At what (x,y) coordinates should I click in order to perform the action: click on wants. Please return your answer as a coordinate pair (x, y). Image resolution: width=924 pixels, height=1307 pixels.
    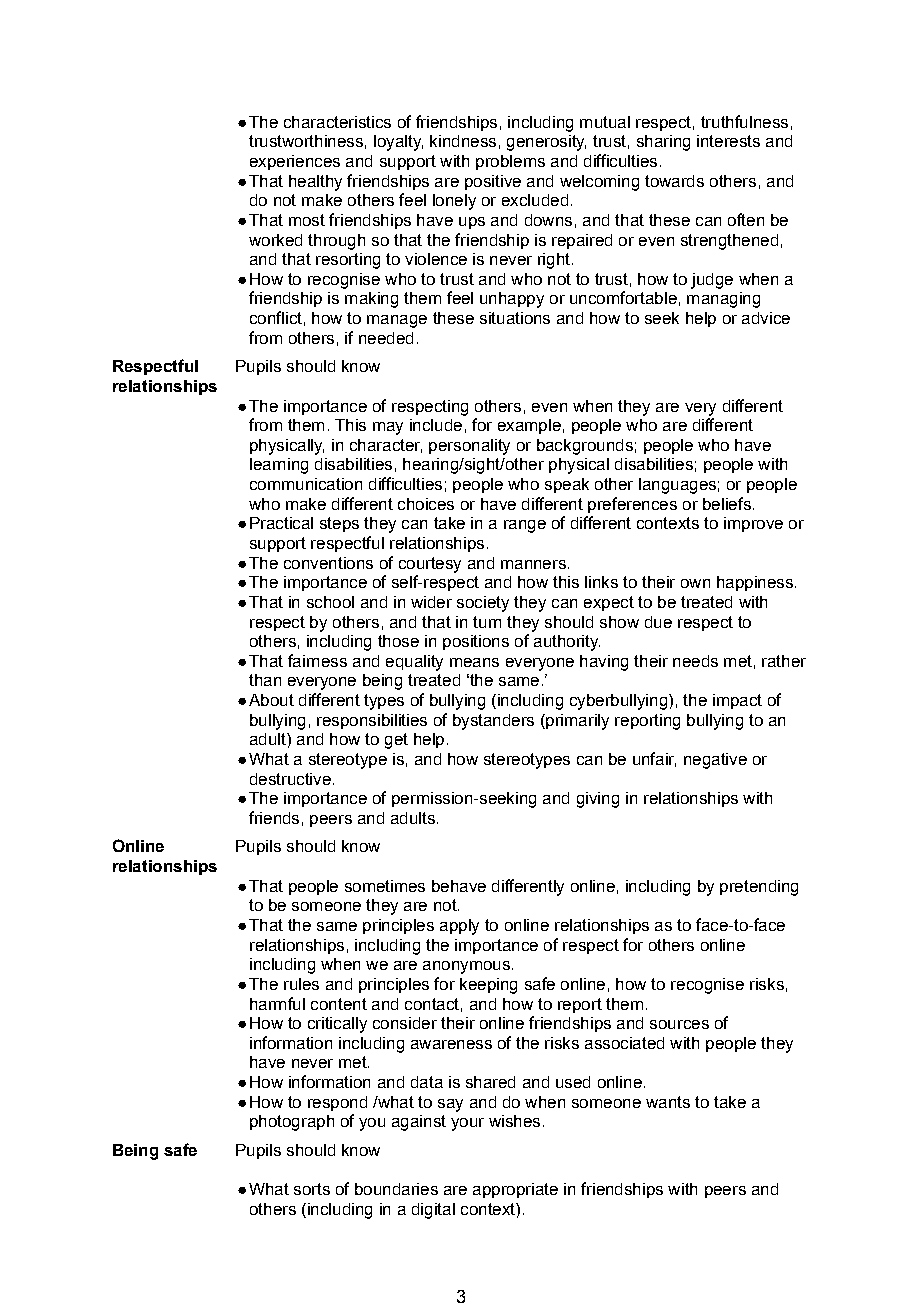
    Looking at the image, I should click on (668, 1102).
